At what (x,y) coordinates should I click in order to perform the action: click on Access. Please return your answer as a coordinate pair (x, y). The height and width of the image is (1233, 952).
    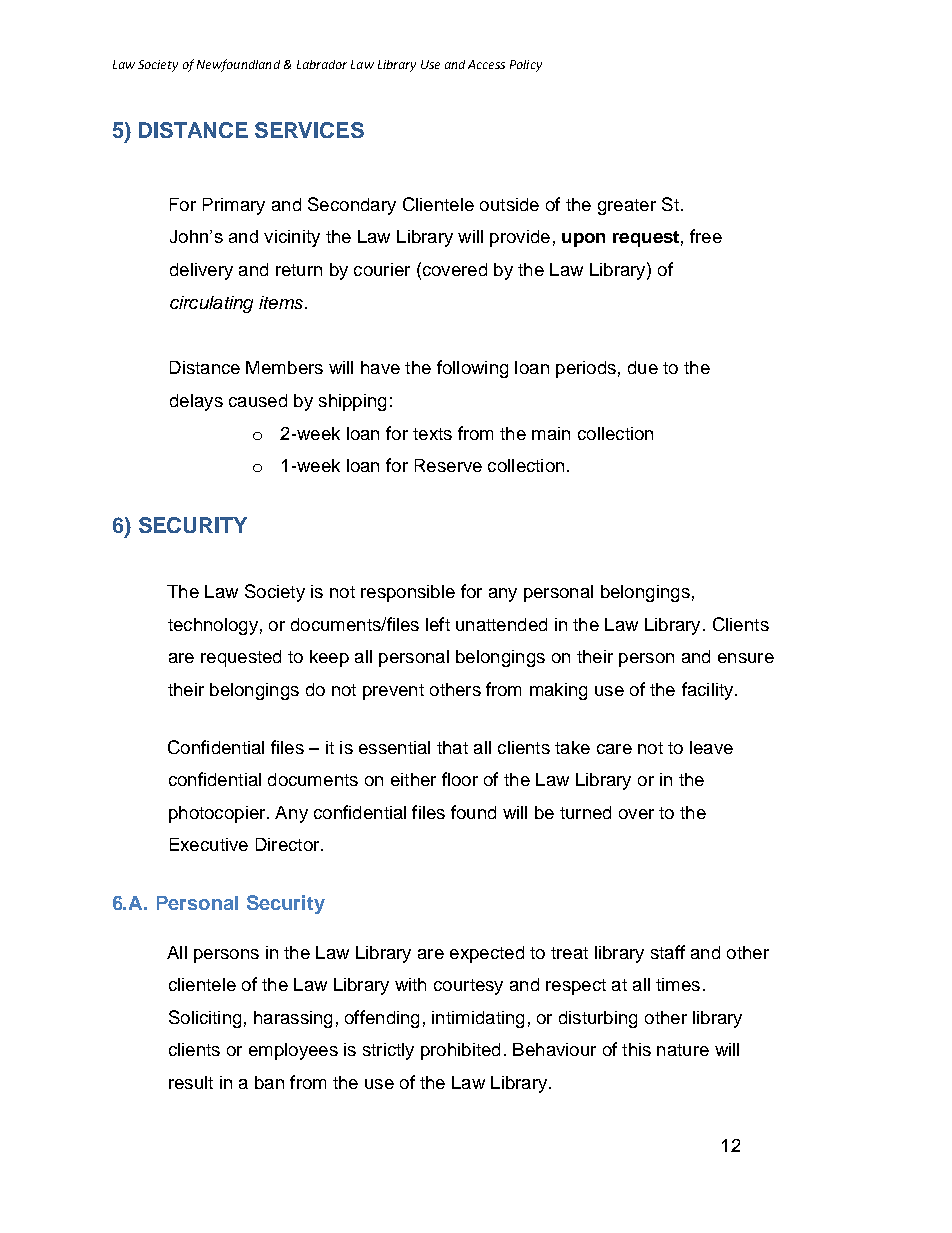
    Looking at the image, I should click on (486, 64).
